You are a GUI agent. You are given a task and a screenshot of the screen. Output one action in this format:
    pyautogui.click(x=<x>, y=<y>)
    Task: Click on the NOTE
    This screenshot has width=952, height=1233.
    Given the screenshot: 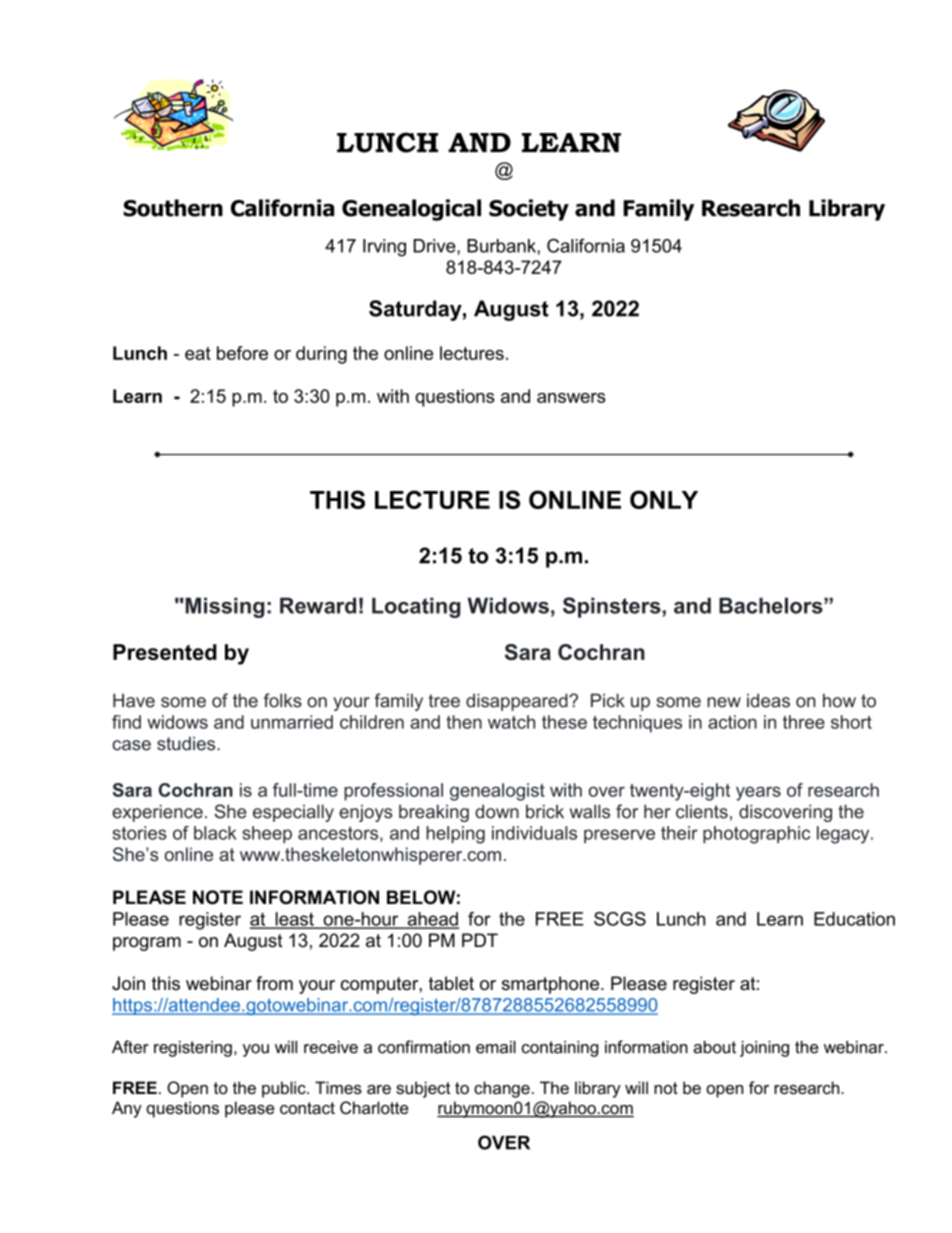 What is the action you would take?
    pyautogui.click(x=218, y=897)
